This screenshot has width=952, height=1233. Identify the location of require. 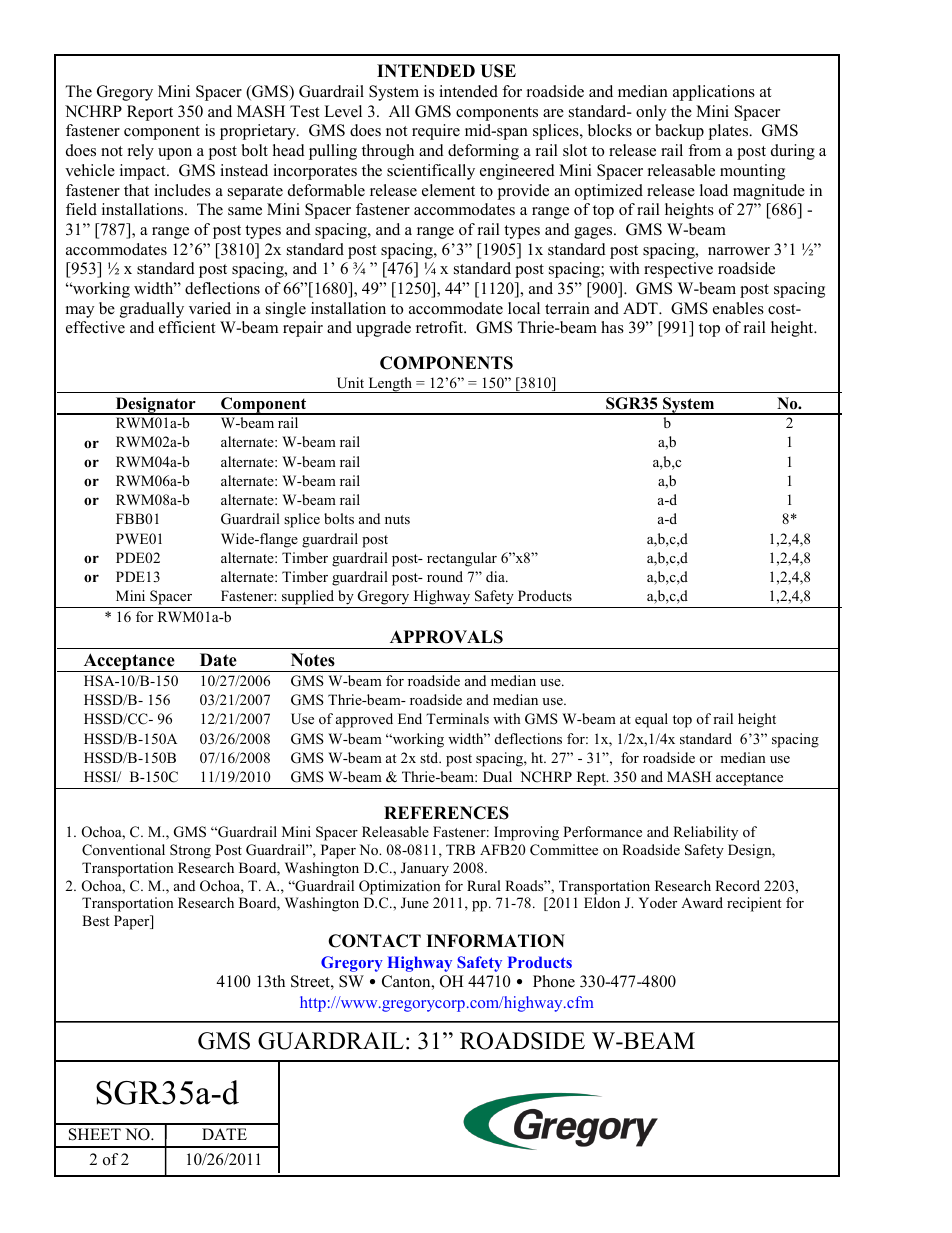
(436, 132).
